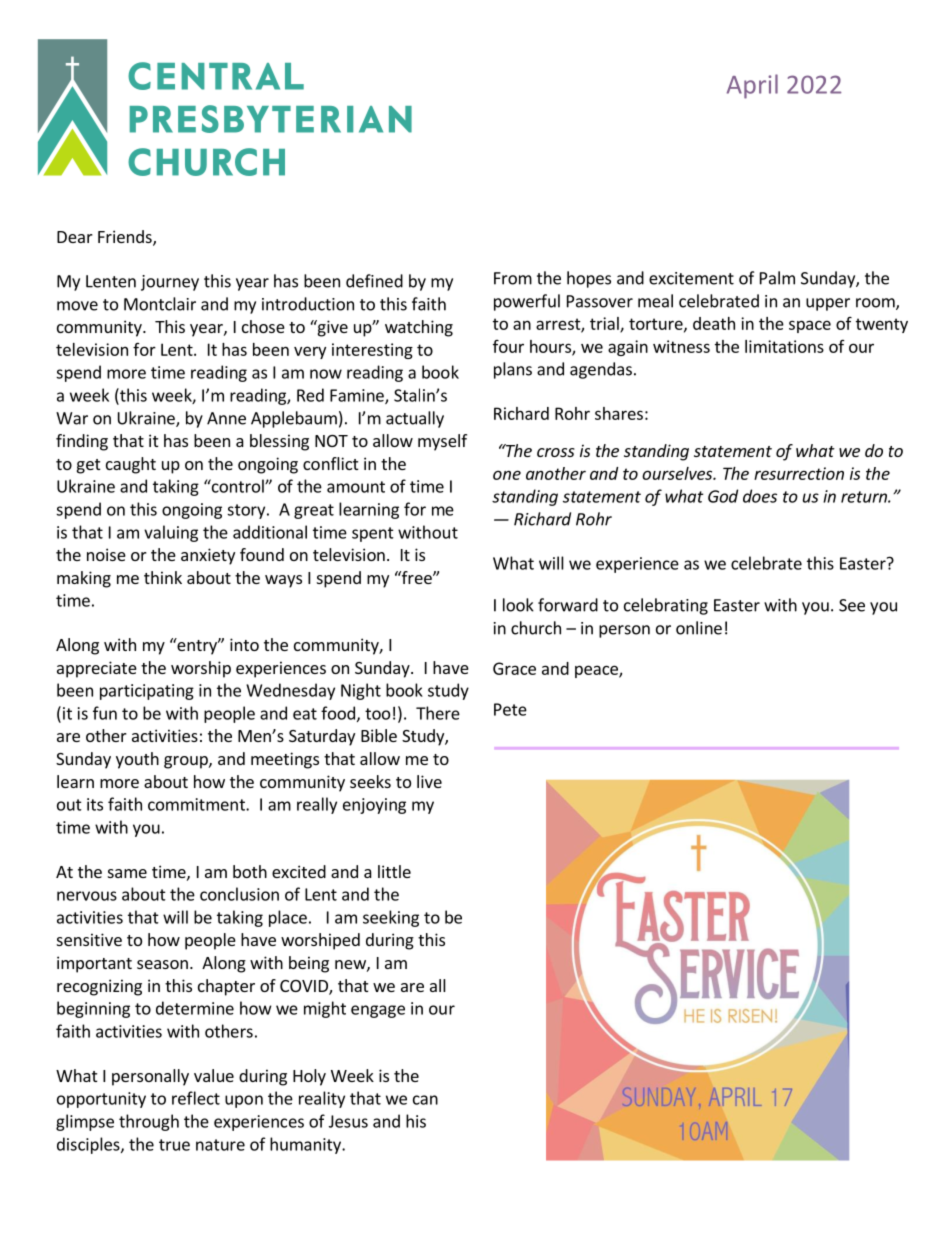  What do you see at coordinates (518, 605) in the screenshot?
I see `look` at bounding box center [518, 605].
